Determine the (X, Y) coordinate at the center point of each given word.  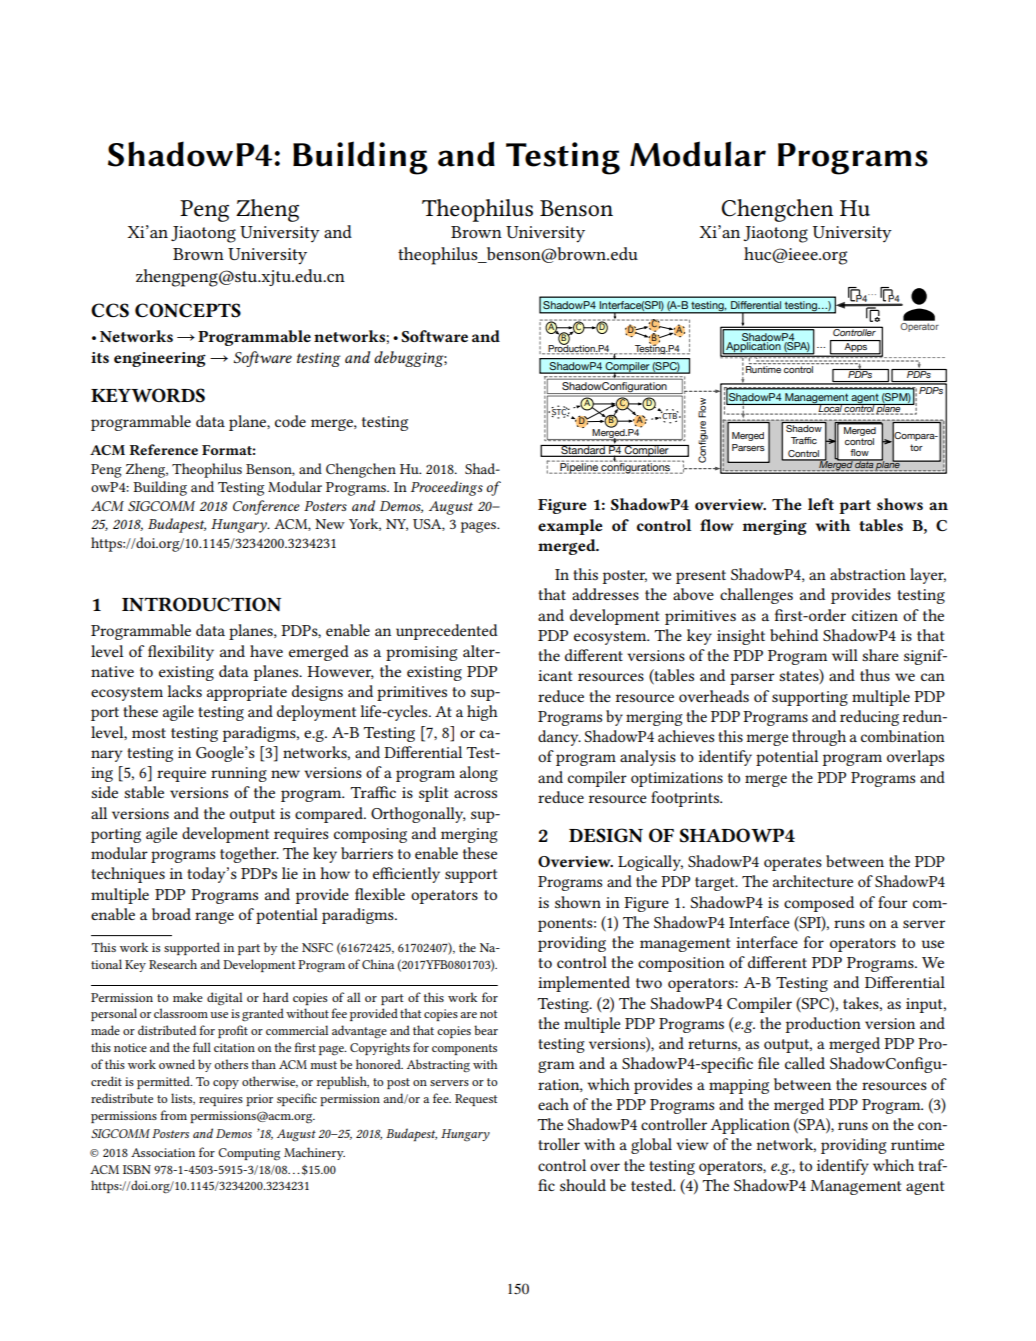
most (149, 733)
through (819, 738)
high (482, 713)
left (821, 504)
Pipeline (579, 467)
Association (163, 1152)
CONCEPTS (188, 310)
